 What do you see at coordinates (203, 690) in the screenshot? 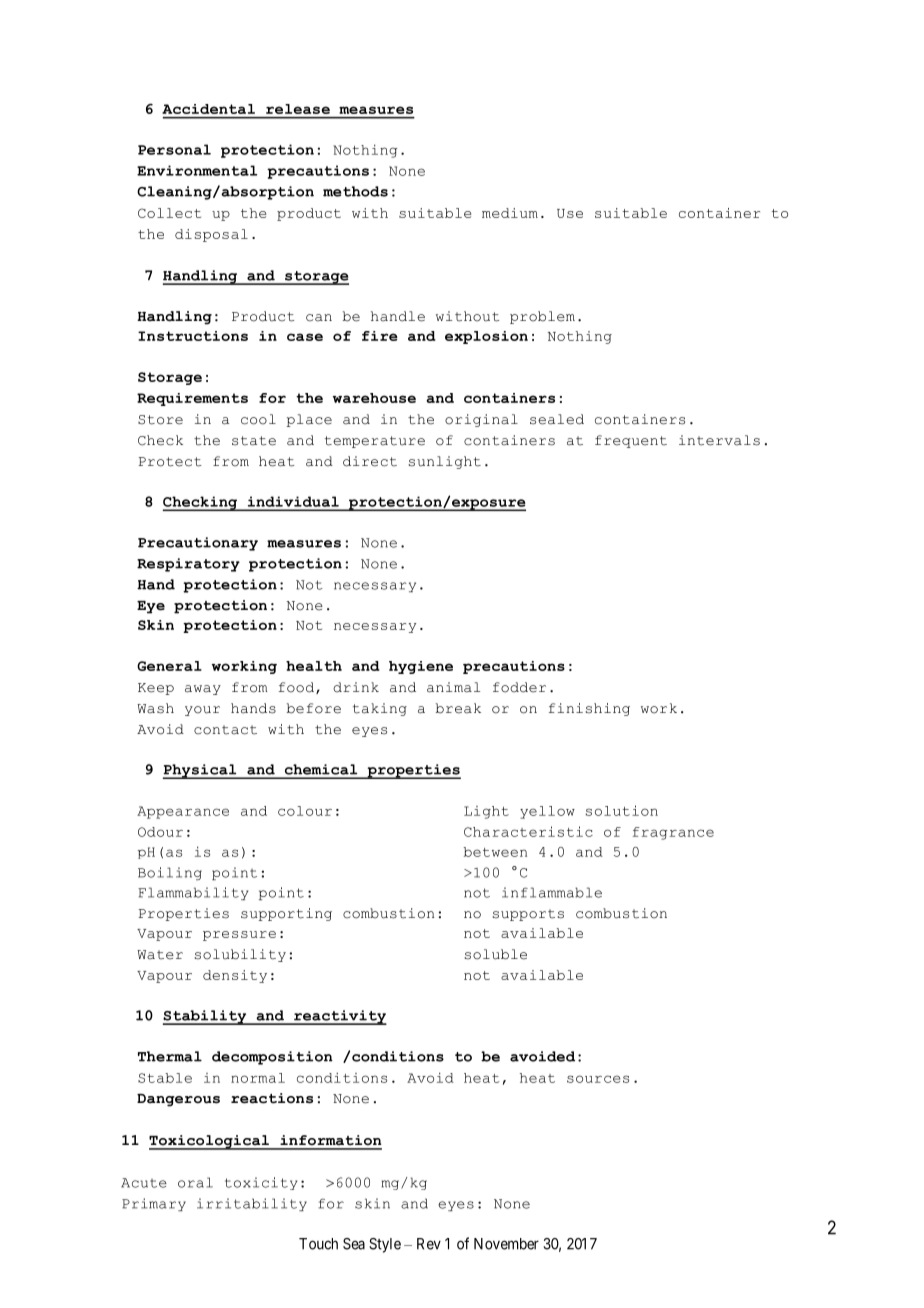
I see `away` at bounding box center [203, 690].
